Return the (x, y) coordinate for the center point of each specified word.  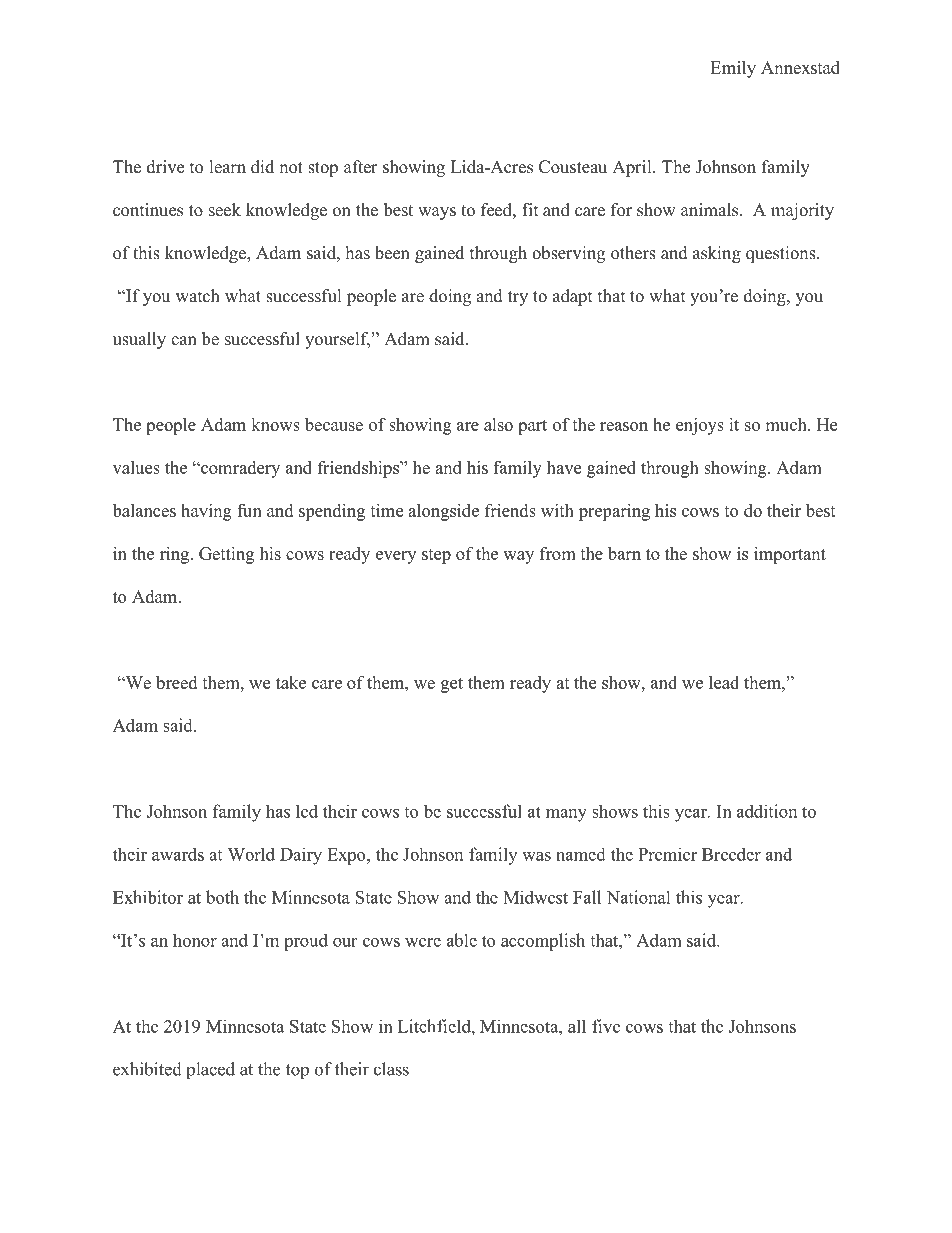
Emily (733, 69)
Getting (226, 555)
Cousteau (573, 167)
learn (228, 167)
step (436, 556)
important (790, 555)
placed (210, 1071)
